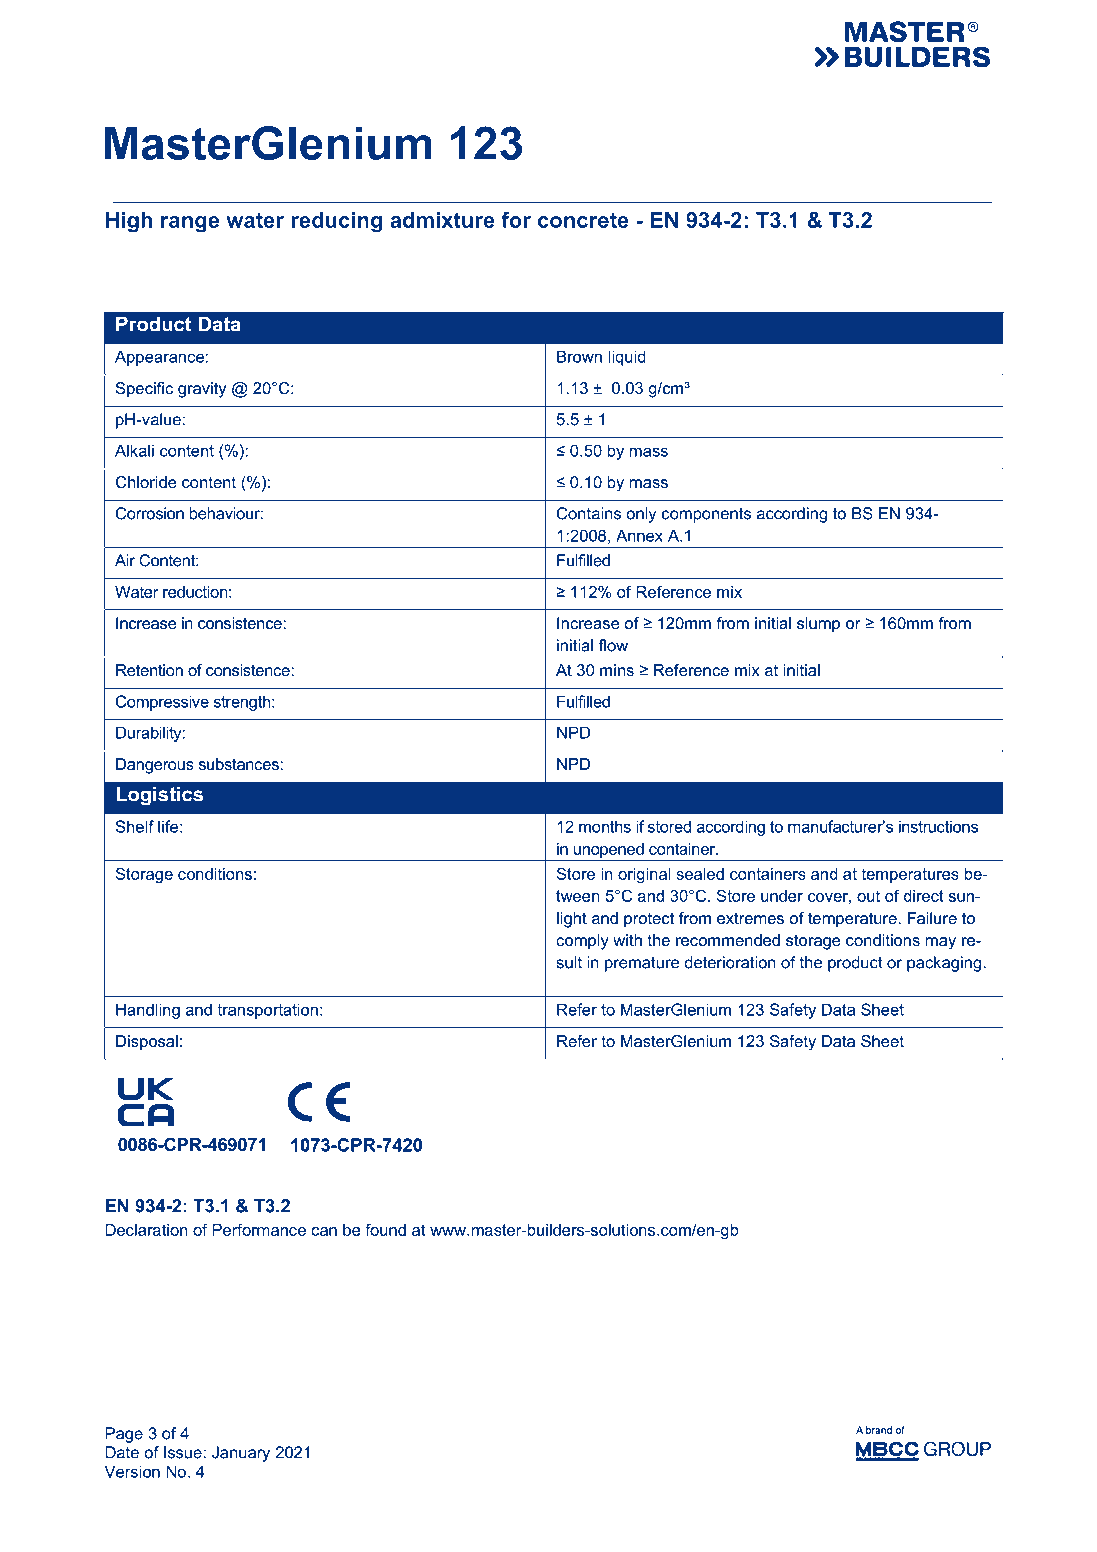 This page has width=1097, height=1552. Describe the element at coordinates (589, 513) in the page. I see `Contains` at that location.
